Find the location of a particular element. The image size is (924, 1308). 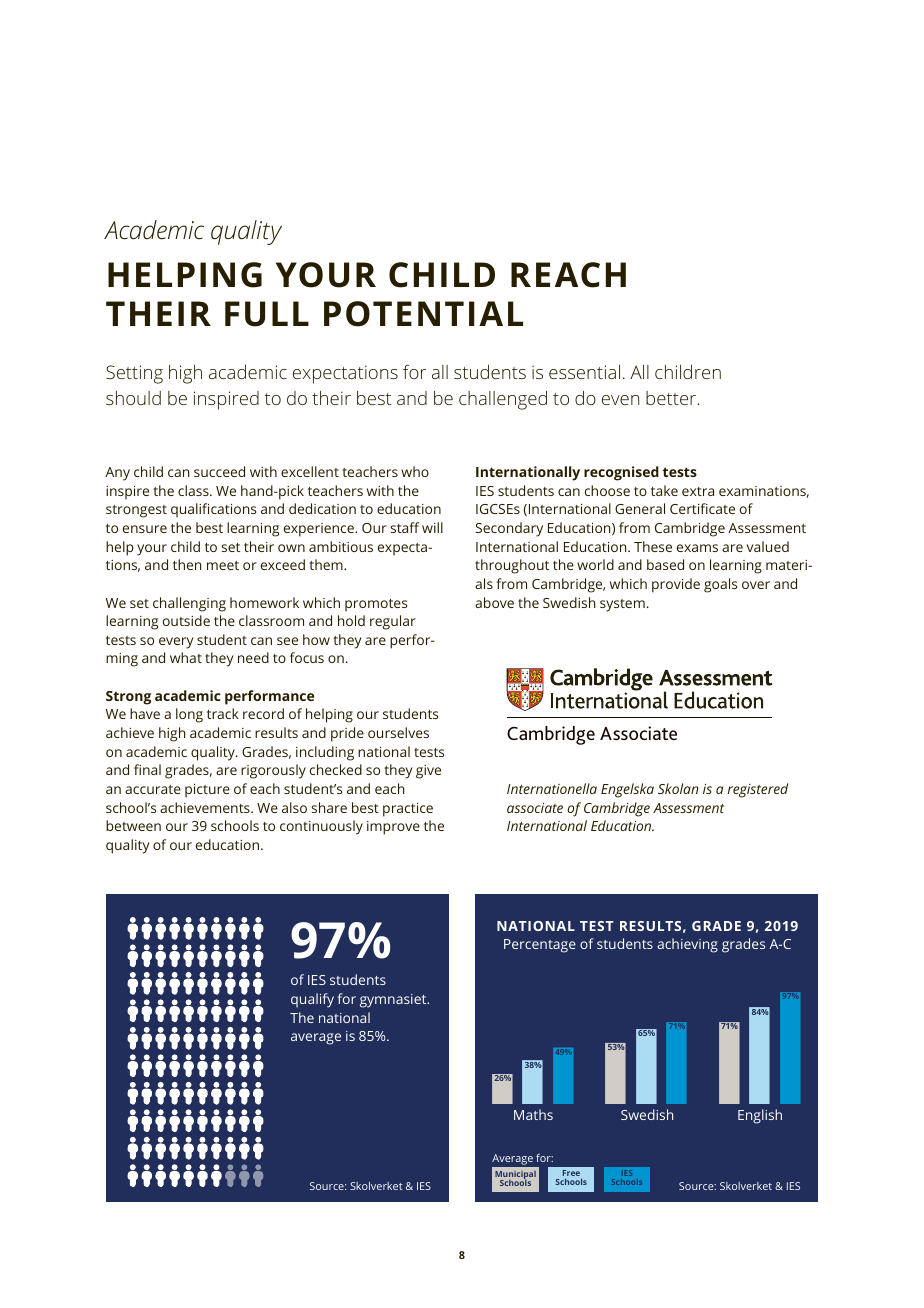

Engelska is located at coordinates (627, 790).
